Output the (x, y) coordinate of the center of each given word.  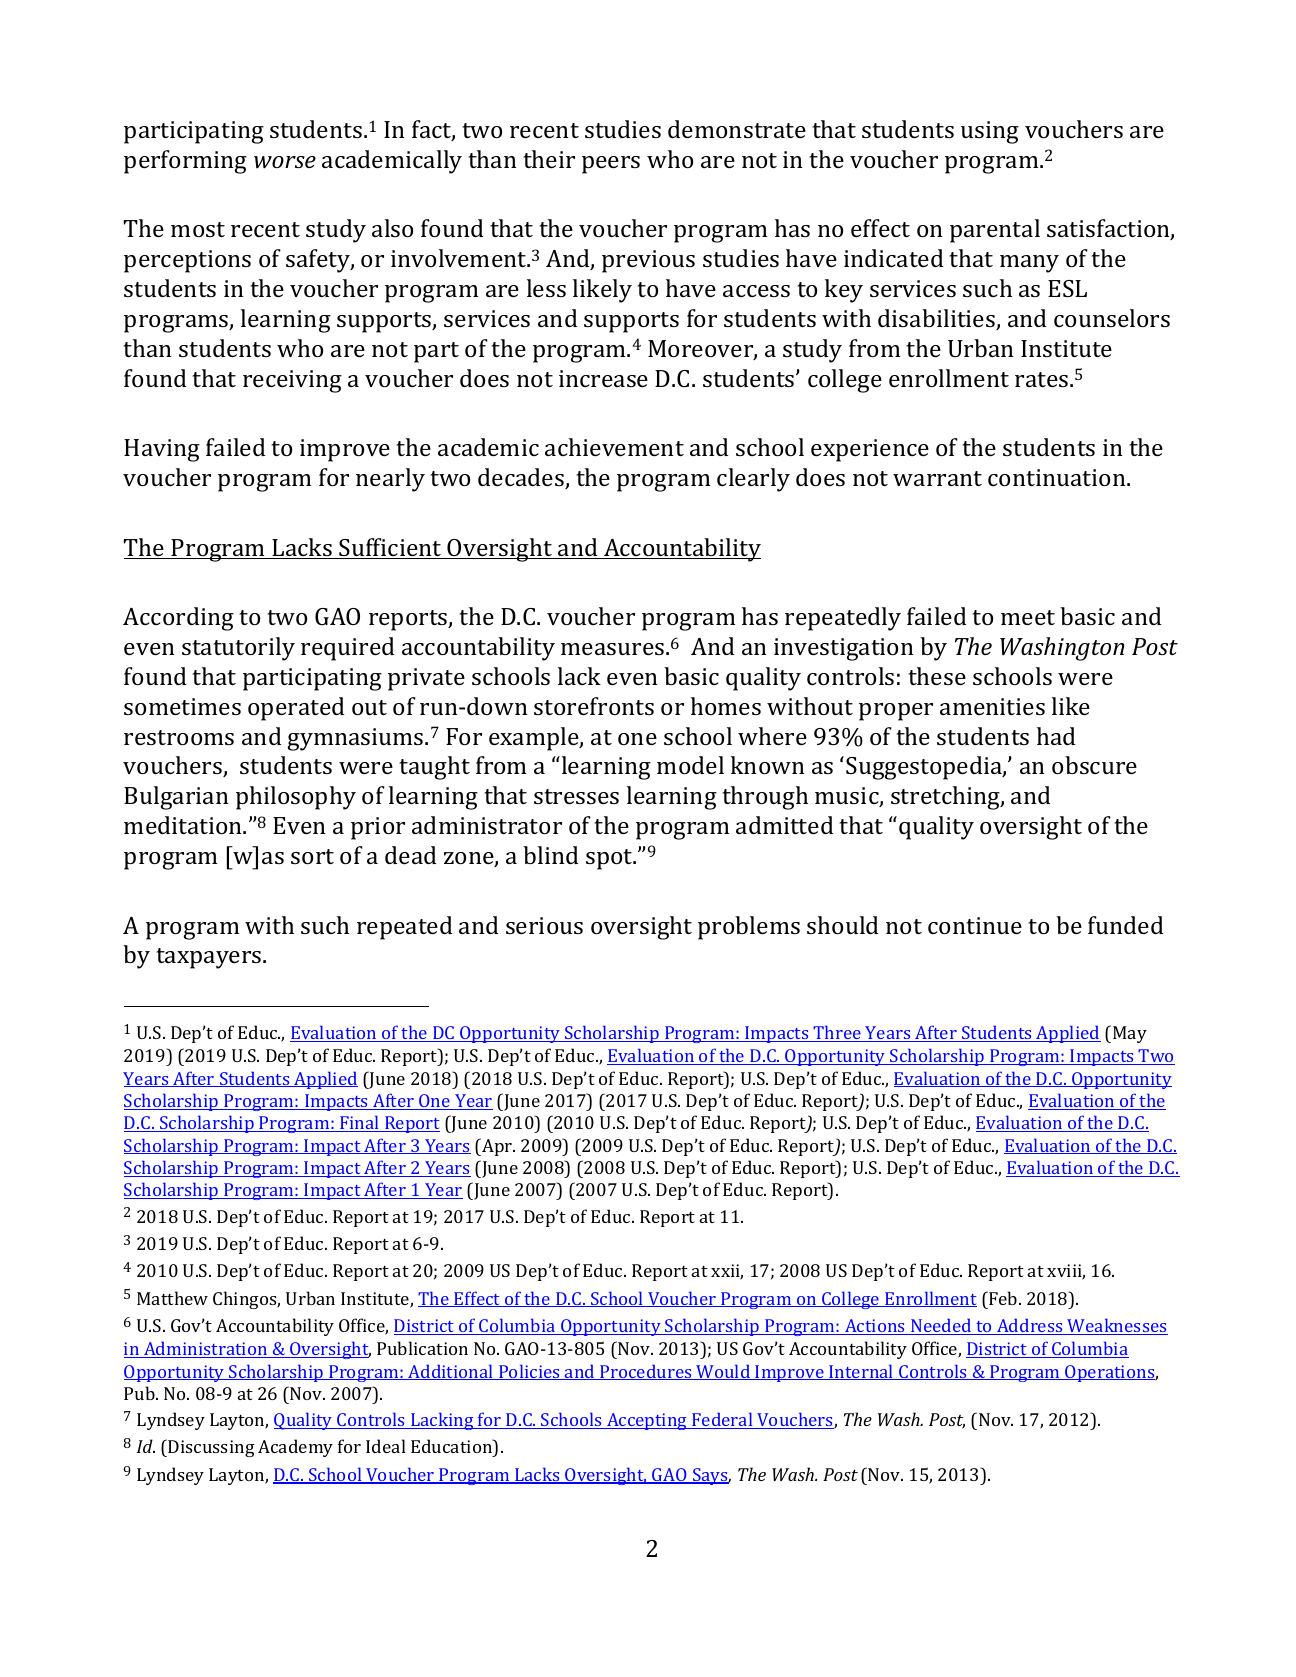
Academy (295, 1448)
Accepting (647, 1421)
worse (285, 162)
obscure (1094, 765)
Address (1030, 1326)
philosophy (296, 798)
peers (611, 165)
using (990, 132)
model (690, 765)
